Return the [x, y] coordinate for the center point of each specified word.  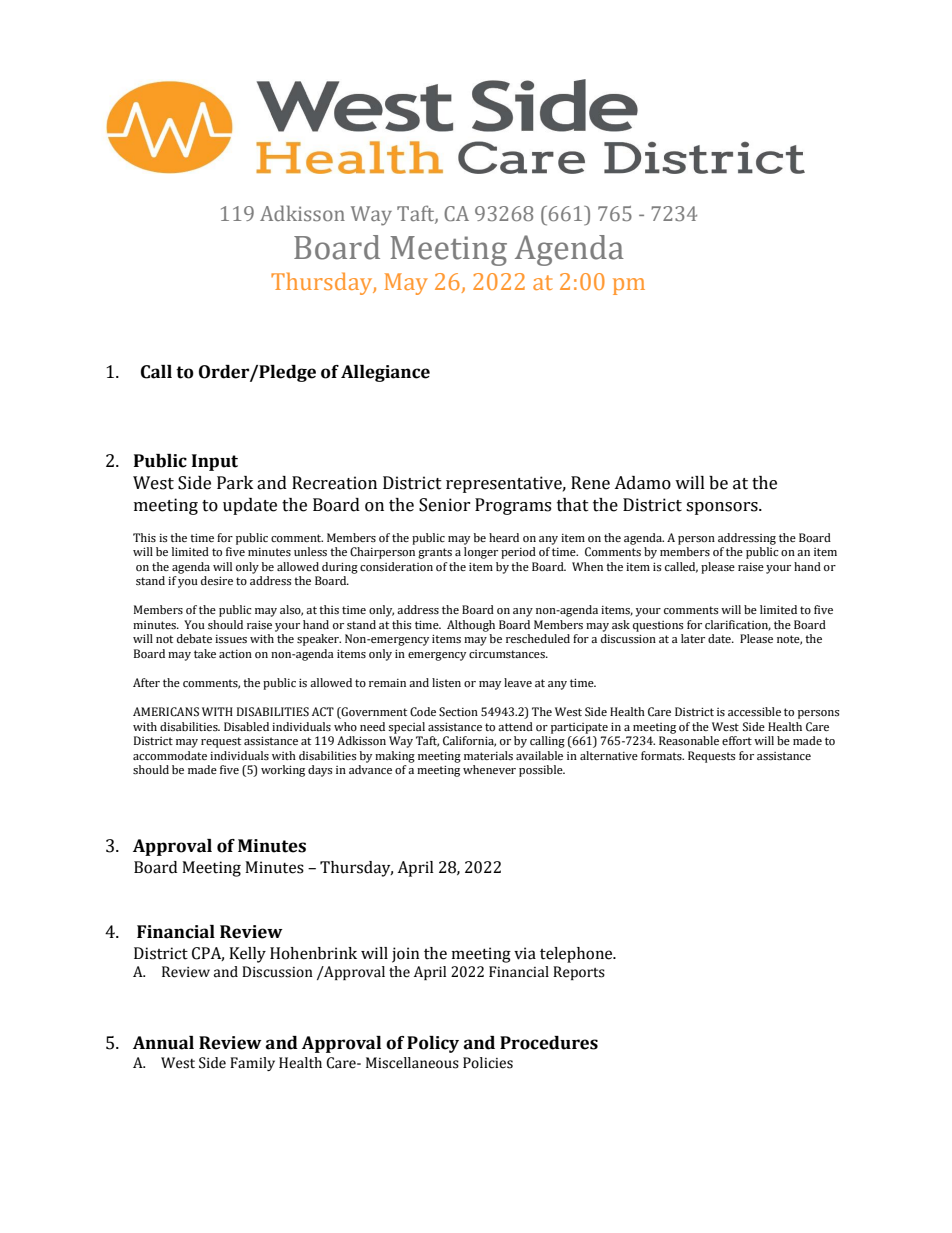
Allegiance [385, 373]
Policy [433, 1044]
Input [215, 462]
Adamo [642, 483]
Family [252, 1064]
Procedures [549, 1043]
